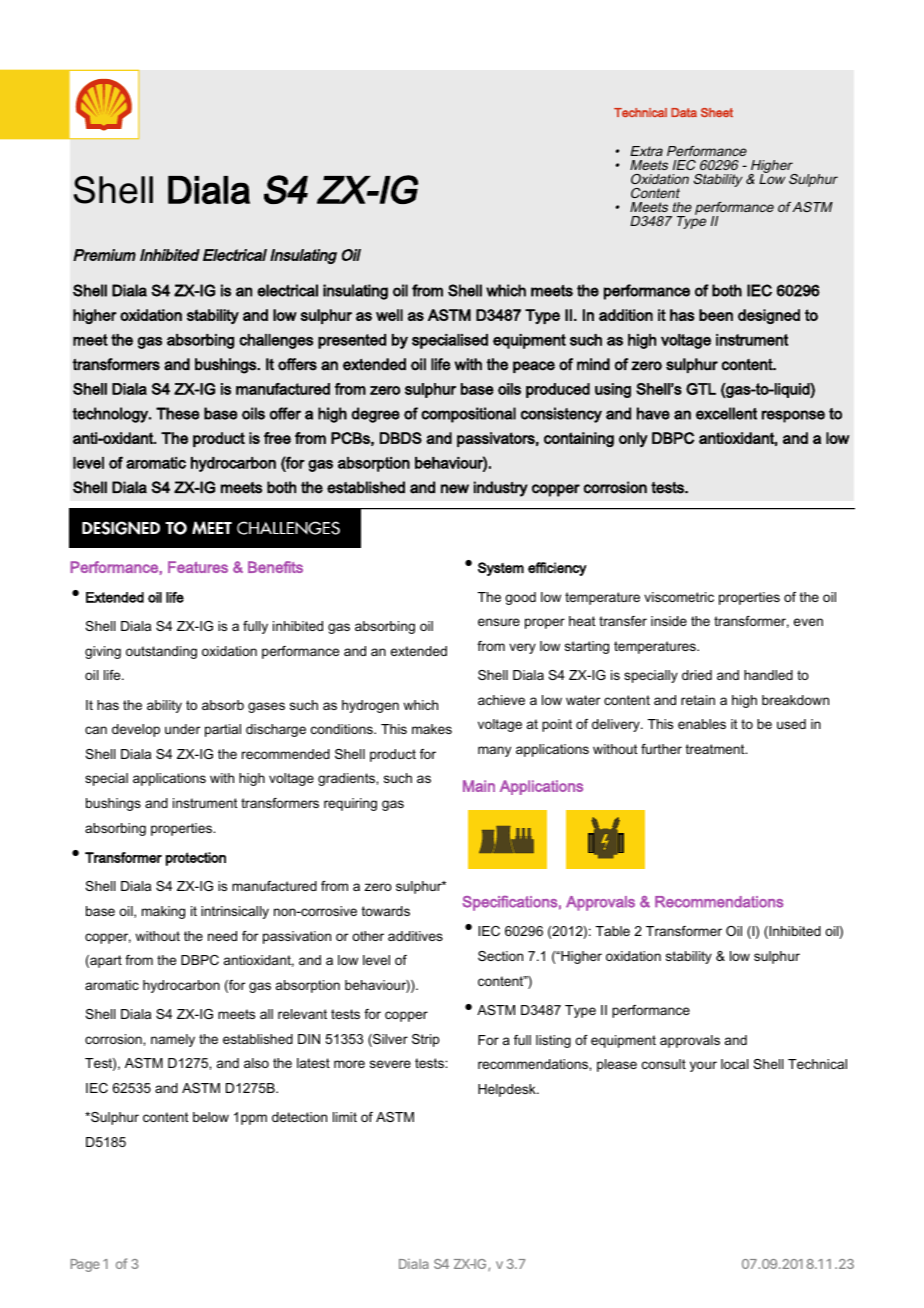 The height and width of the screenshot is (1308, 924). Describe the element at coordinates (85, 1265) in the screenshot. I see `Page` at that location.
